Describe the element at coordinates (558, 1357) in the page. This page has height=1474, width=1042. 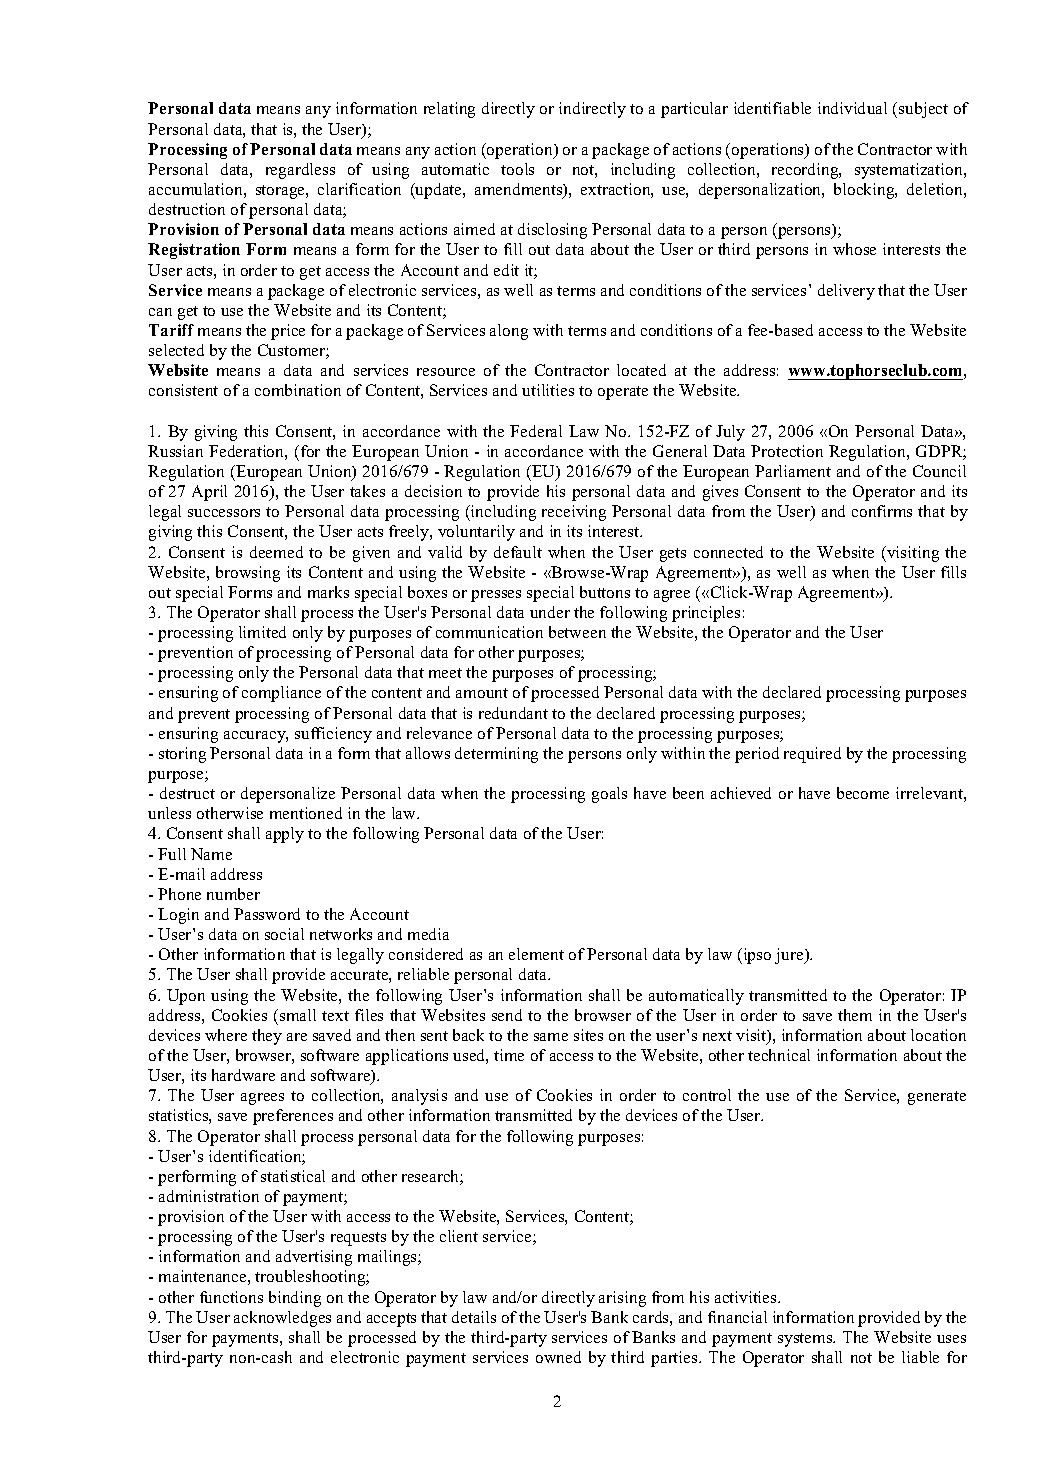
I see `owned` at that location.
